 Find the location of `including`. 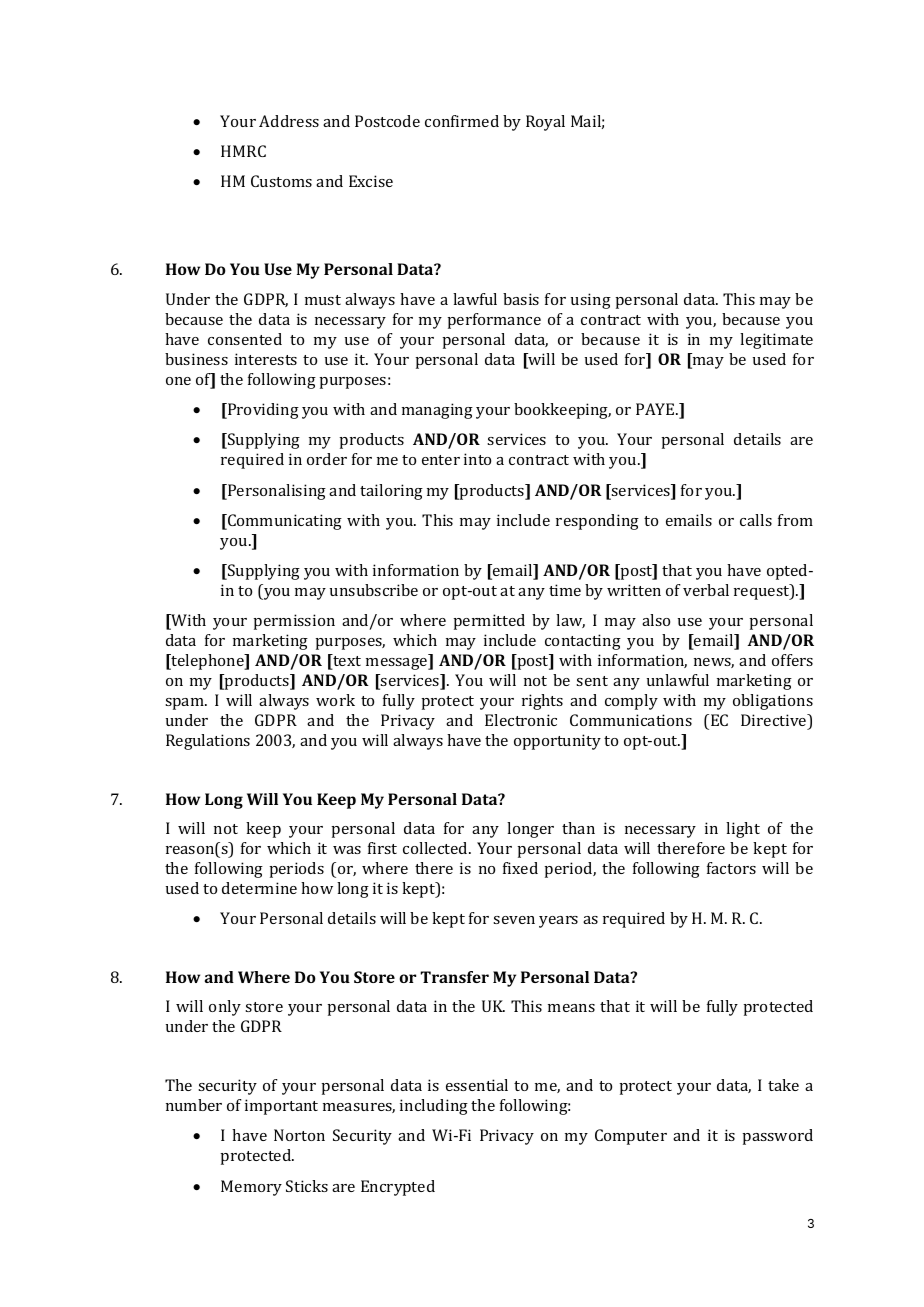

including is located at coordinates (434, 1107).
